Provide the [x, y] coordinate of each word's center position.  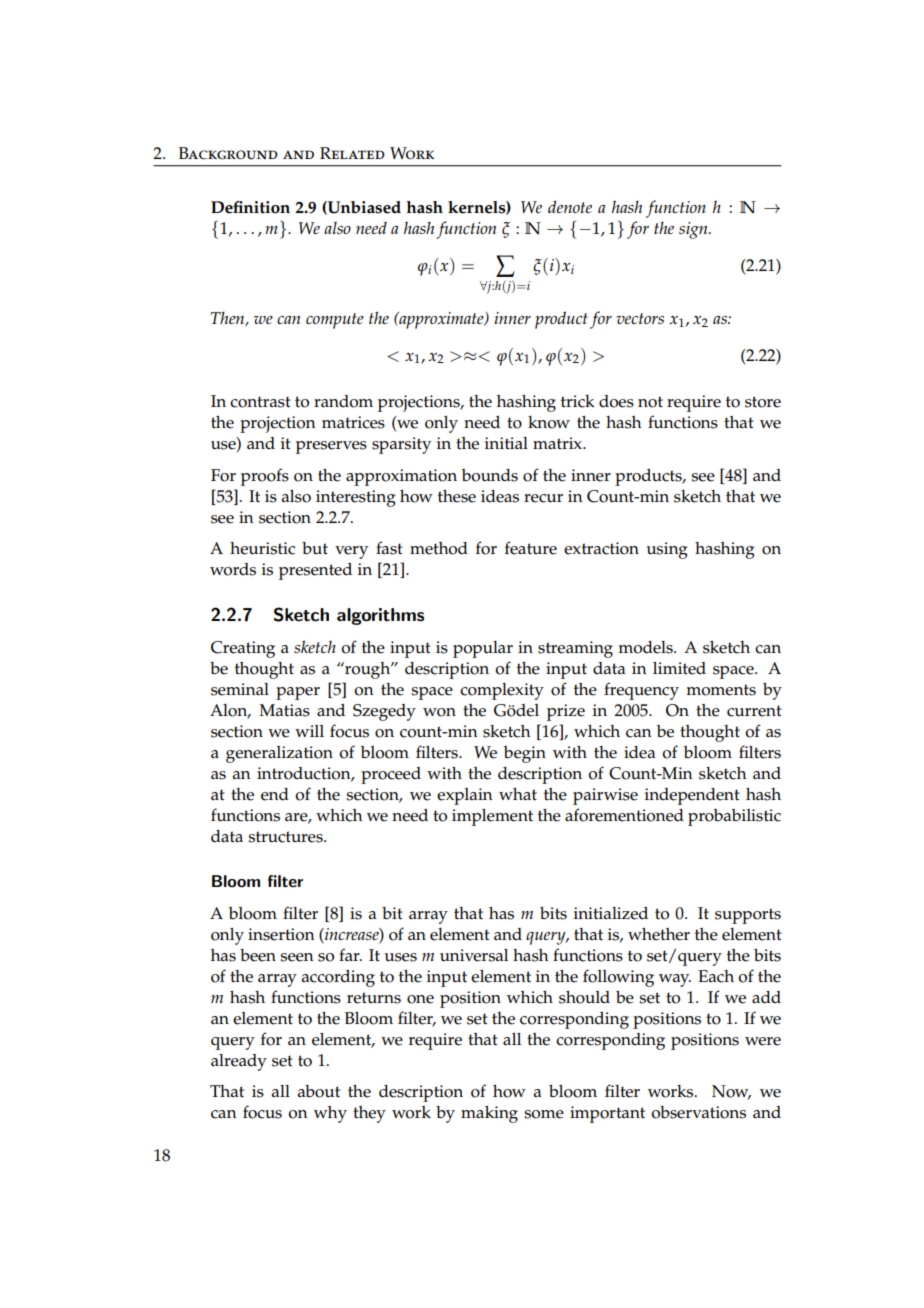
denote [570, 206]
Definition [250, 207]
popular [483, 649]
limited [679, 668]
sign [694, 230]
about [319, 1091]
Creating [243, 649]
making [489, 1114]
